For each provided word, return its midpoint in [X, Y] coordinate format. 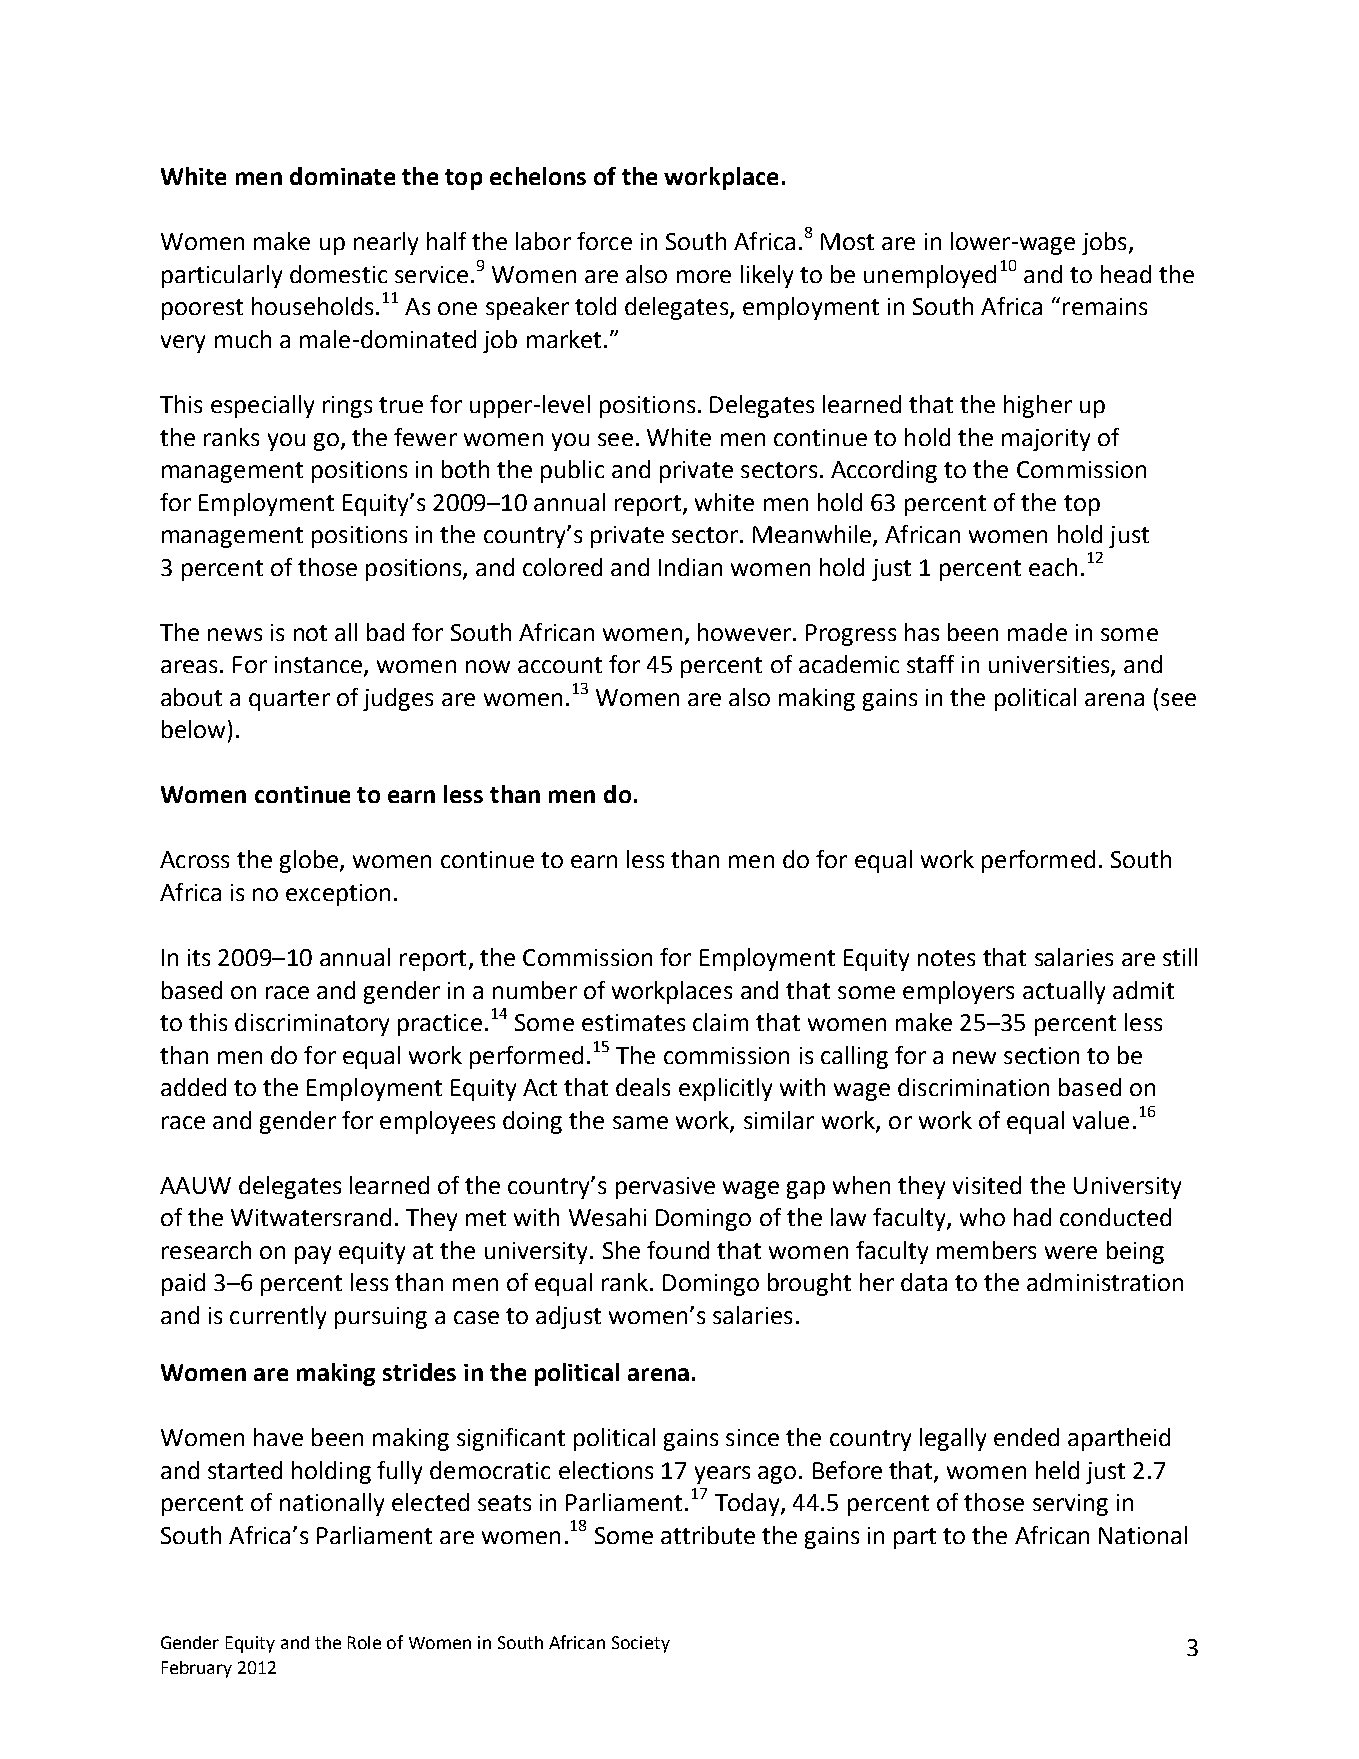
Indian [690, 567]
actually [1064, 992]
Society [641, 1644]
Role [364, 1642]
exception [338, 895]
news [235, 634]
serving [1070, 1505]
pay [313, 1255]
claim [720, 1022]
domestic [338, 274]
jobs [1104, 243]
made [1037, 632]
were [1071, 1252]
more [704, 276]
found [678, 1250]
